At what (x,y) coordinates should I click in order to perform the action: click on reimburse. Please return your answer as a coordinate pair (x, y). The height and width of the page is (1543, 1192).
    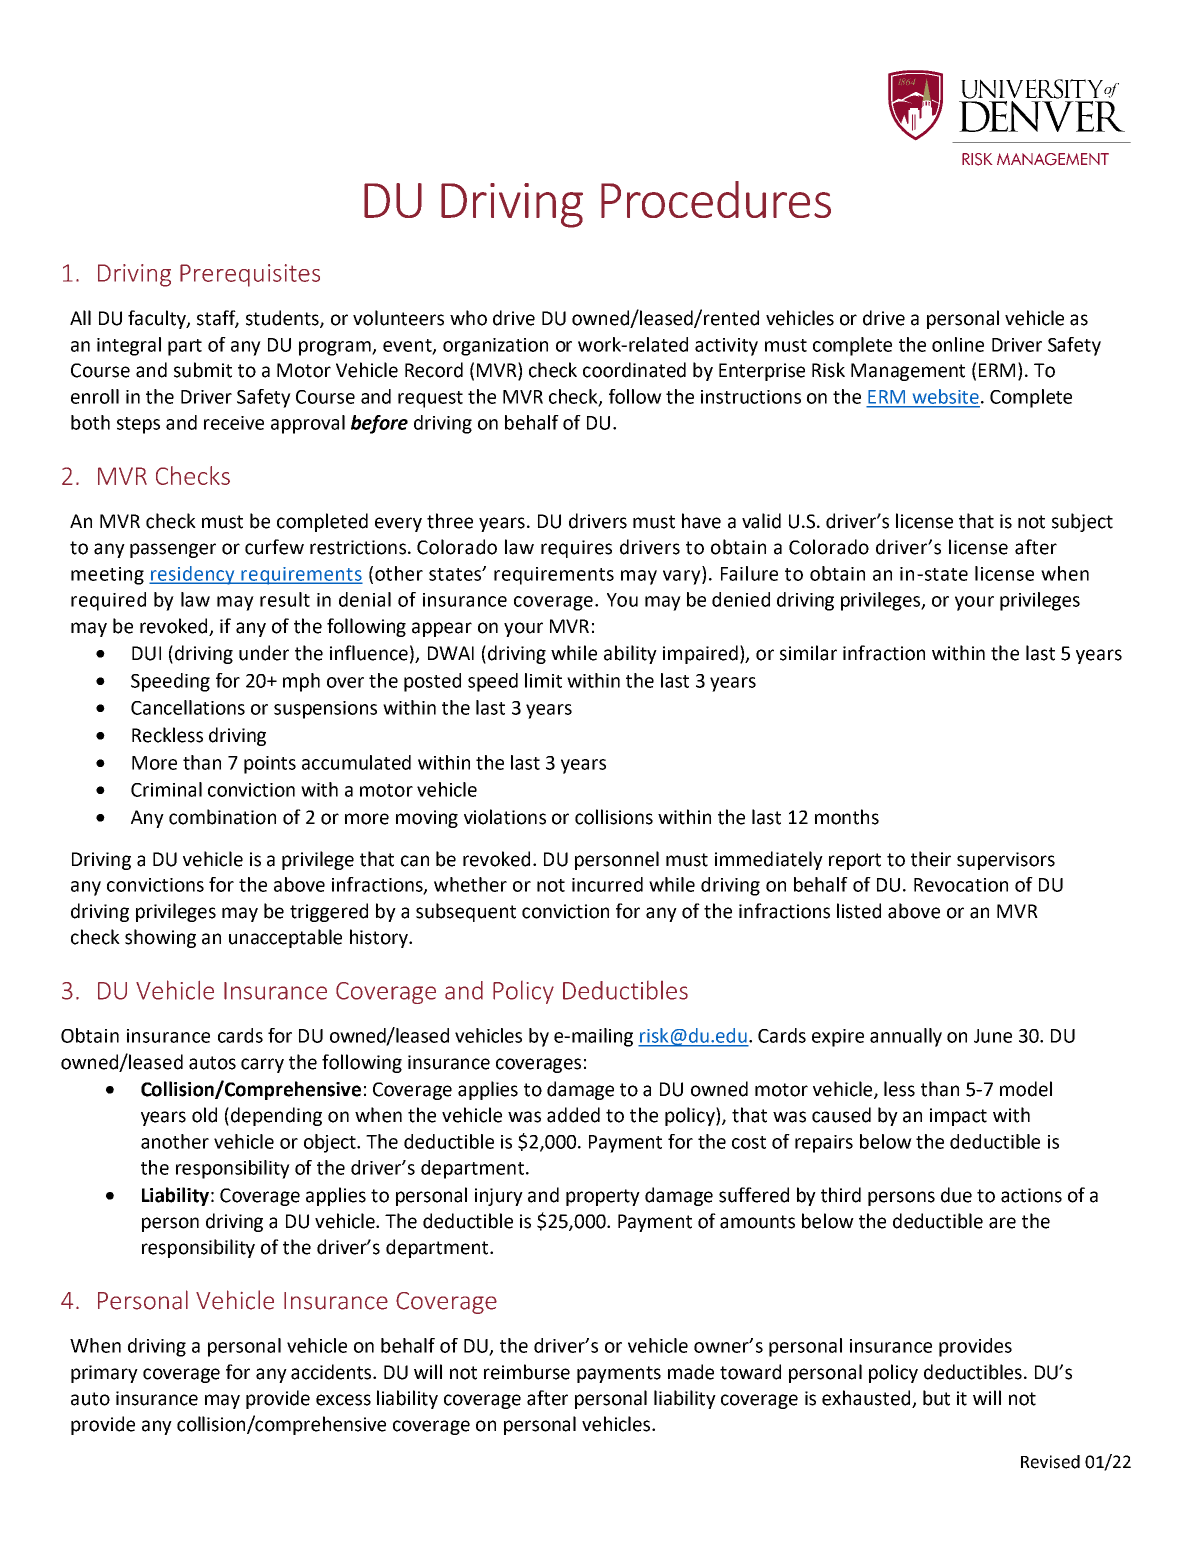
    Looking at the image, I should click on (527, 1372).
